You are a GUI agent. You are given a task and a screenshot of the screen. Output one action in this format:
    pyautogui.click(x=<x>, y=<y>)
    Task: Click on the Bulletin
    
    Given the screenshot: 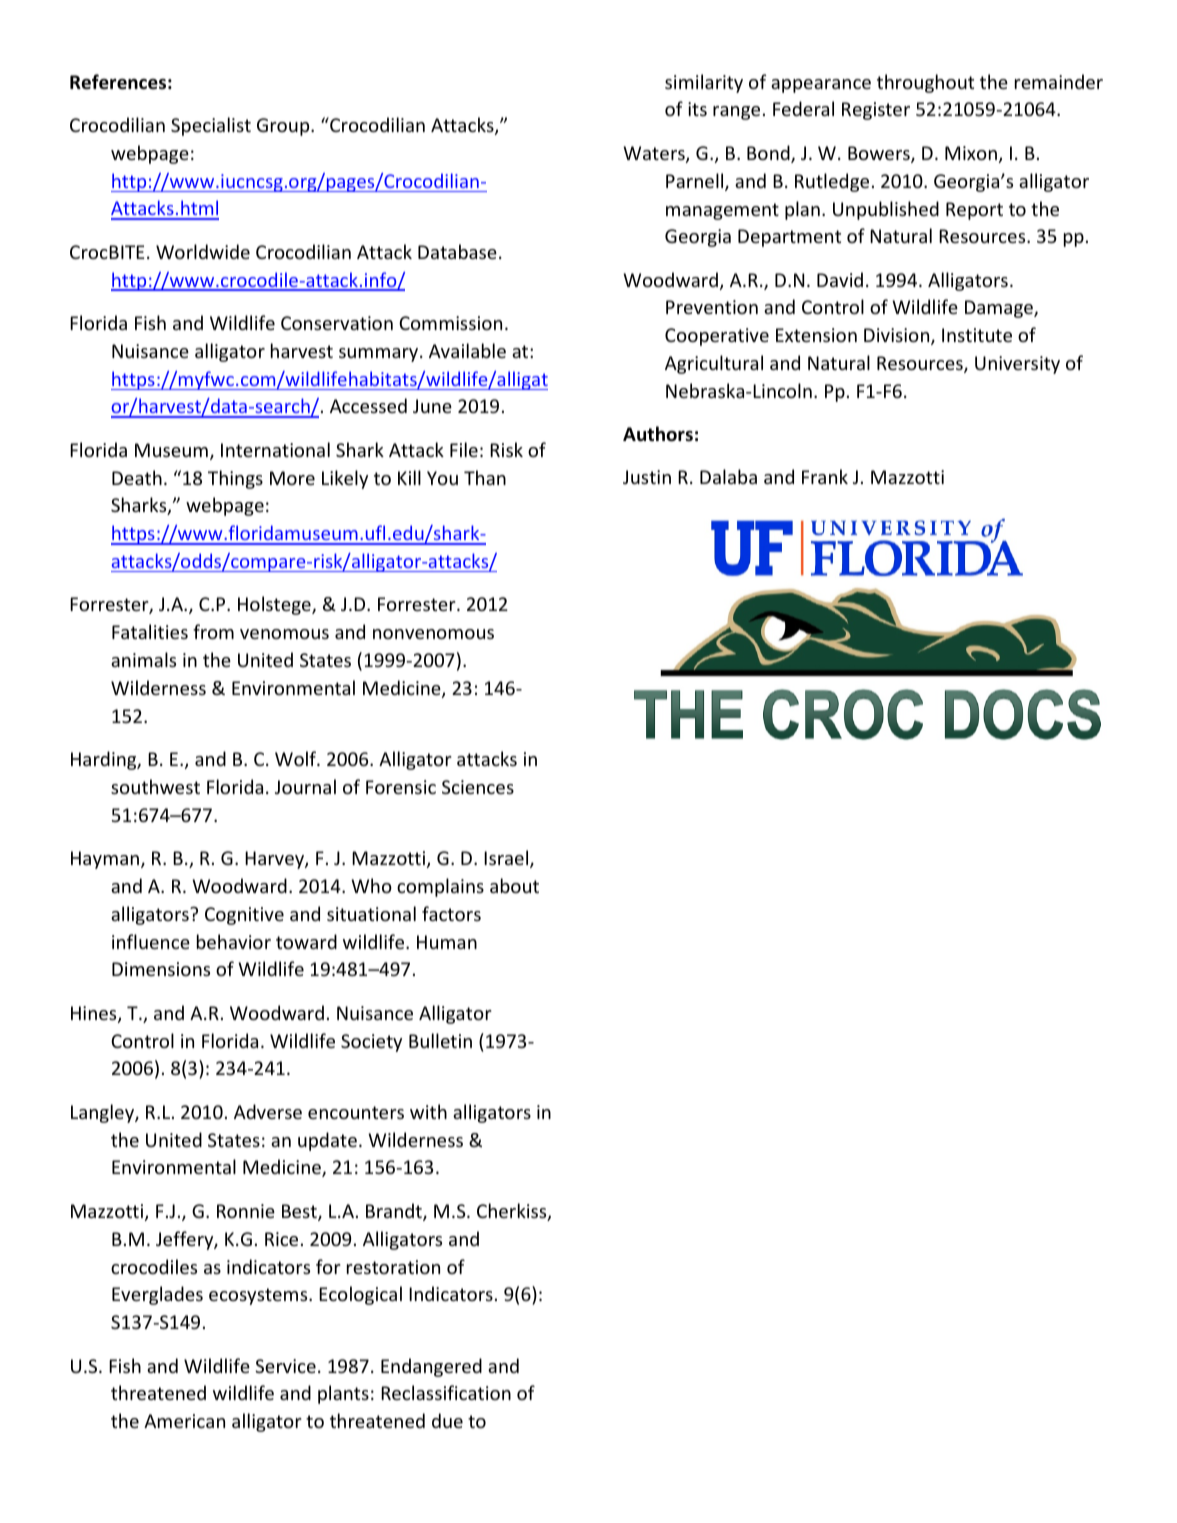 What is the action you would take?
    pyautogui.click(x=440, y=1040)
